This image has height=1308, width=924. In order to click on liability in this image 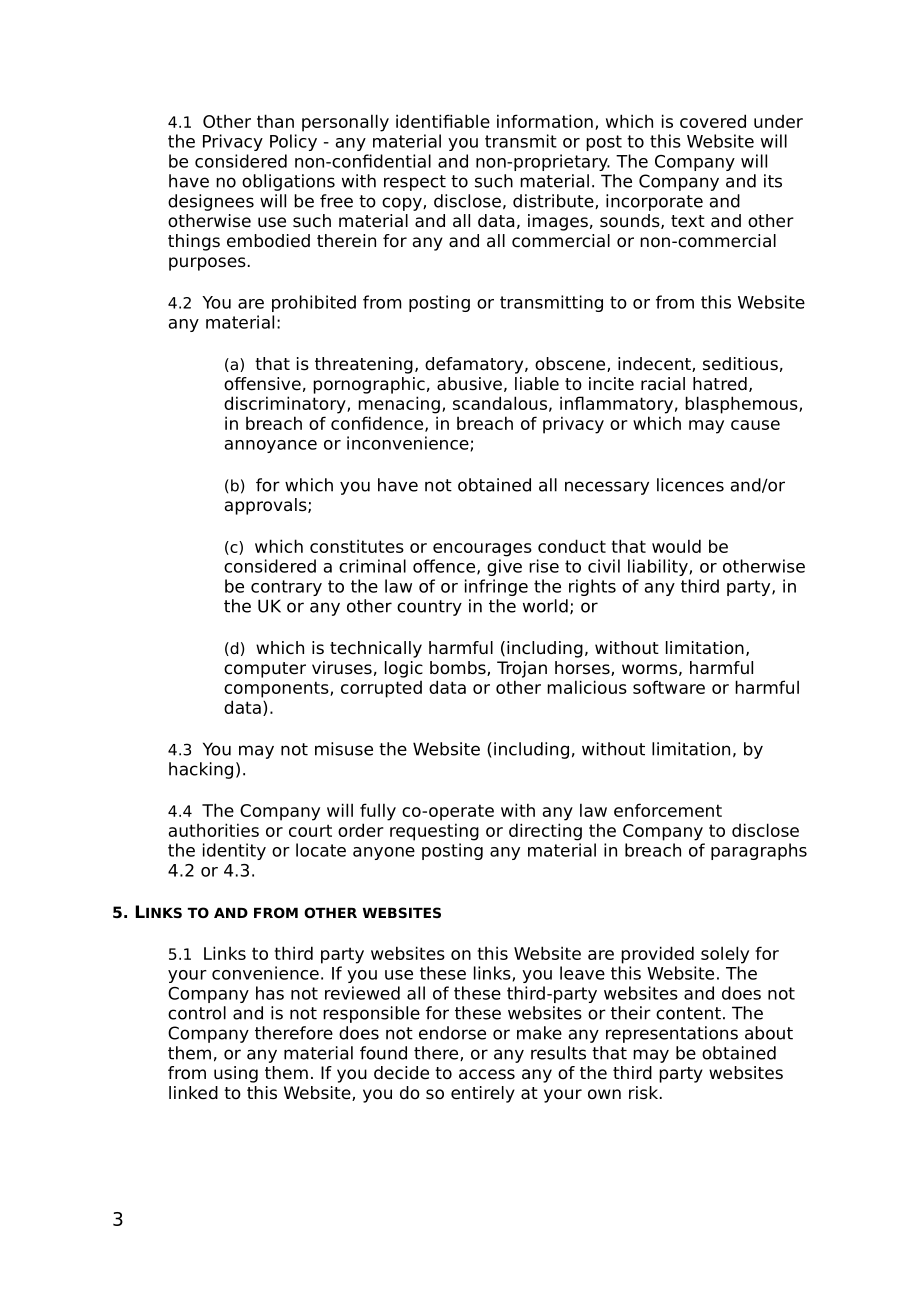, I will do `click(658, 567)`.
